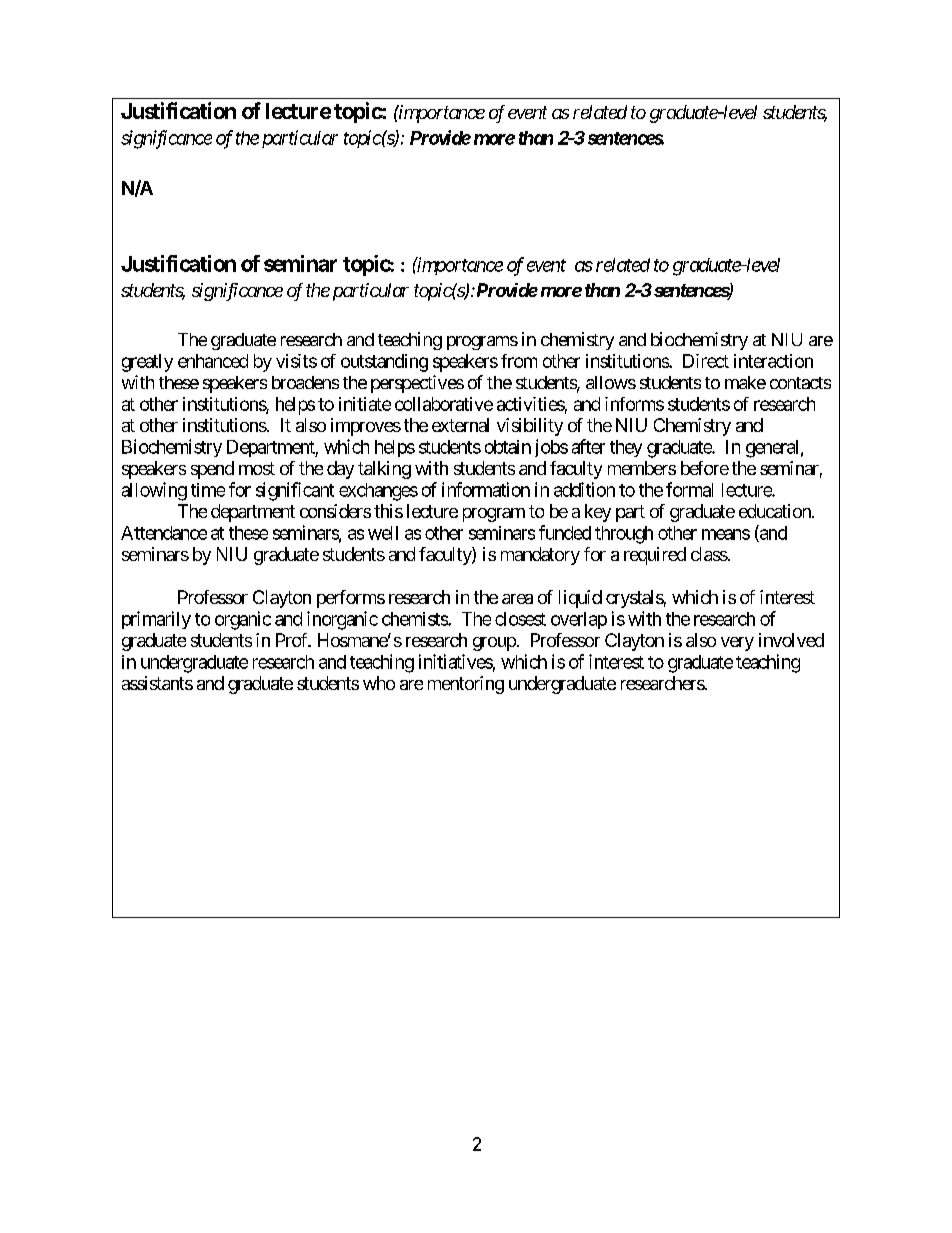 This document has height=1233, width=952. Describe the element at coordinates (383, 533) in the document. I see `well` at that location.
